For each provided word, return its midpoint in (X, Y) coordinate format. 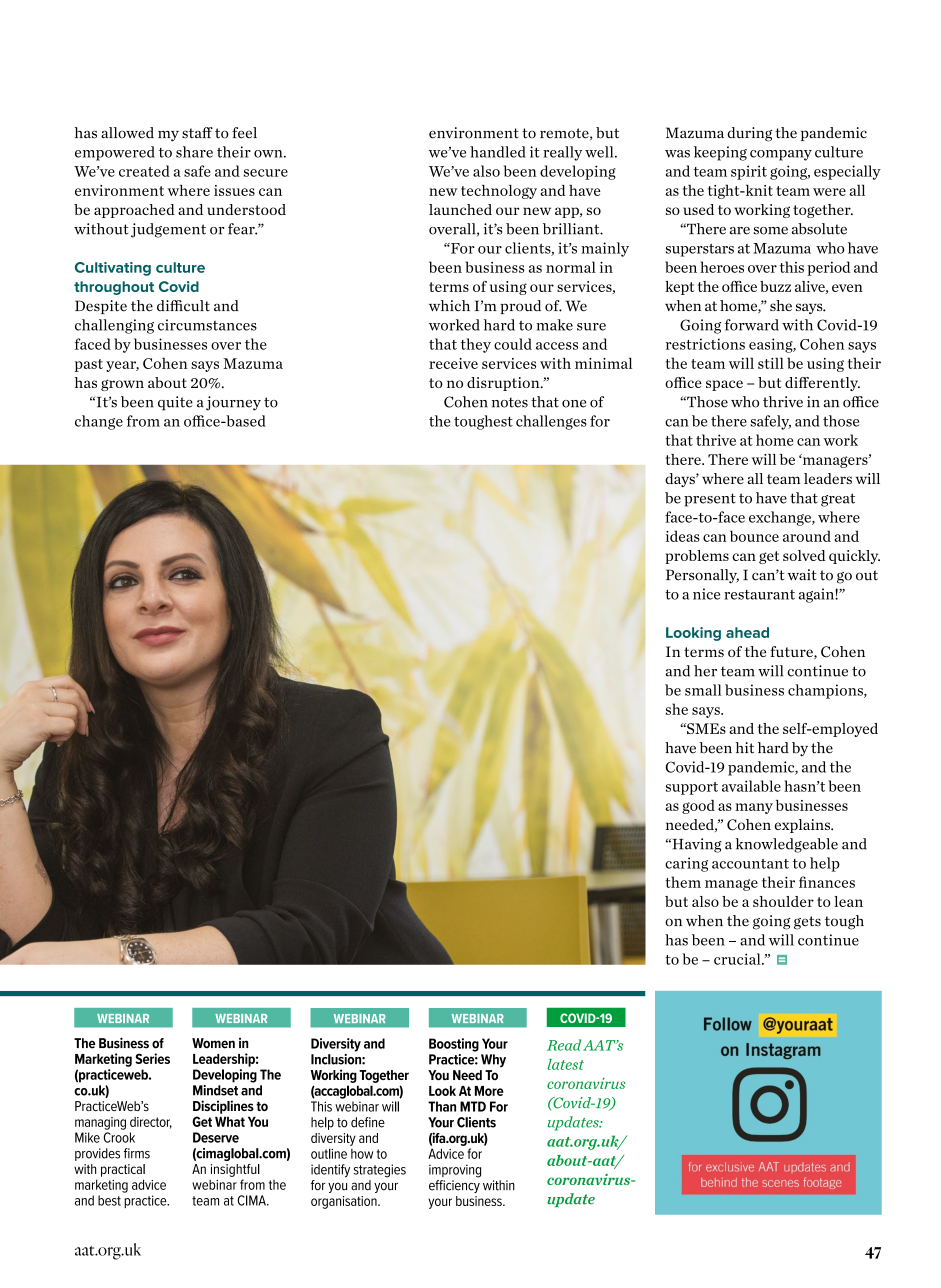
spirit (749, 172)
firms (137, 1153)
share (194, 152)
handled (498, 152)
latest (565, 1064)
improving (455, 1171)
